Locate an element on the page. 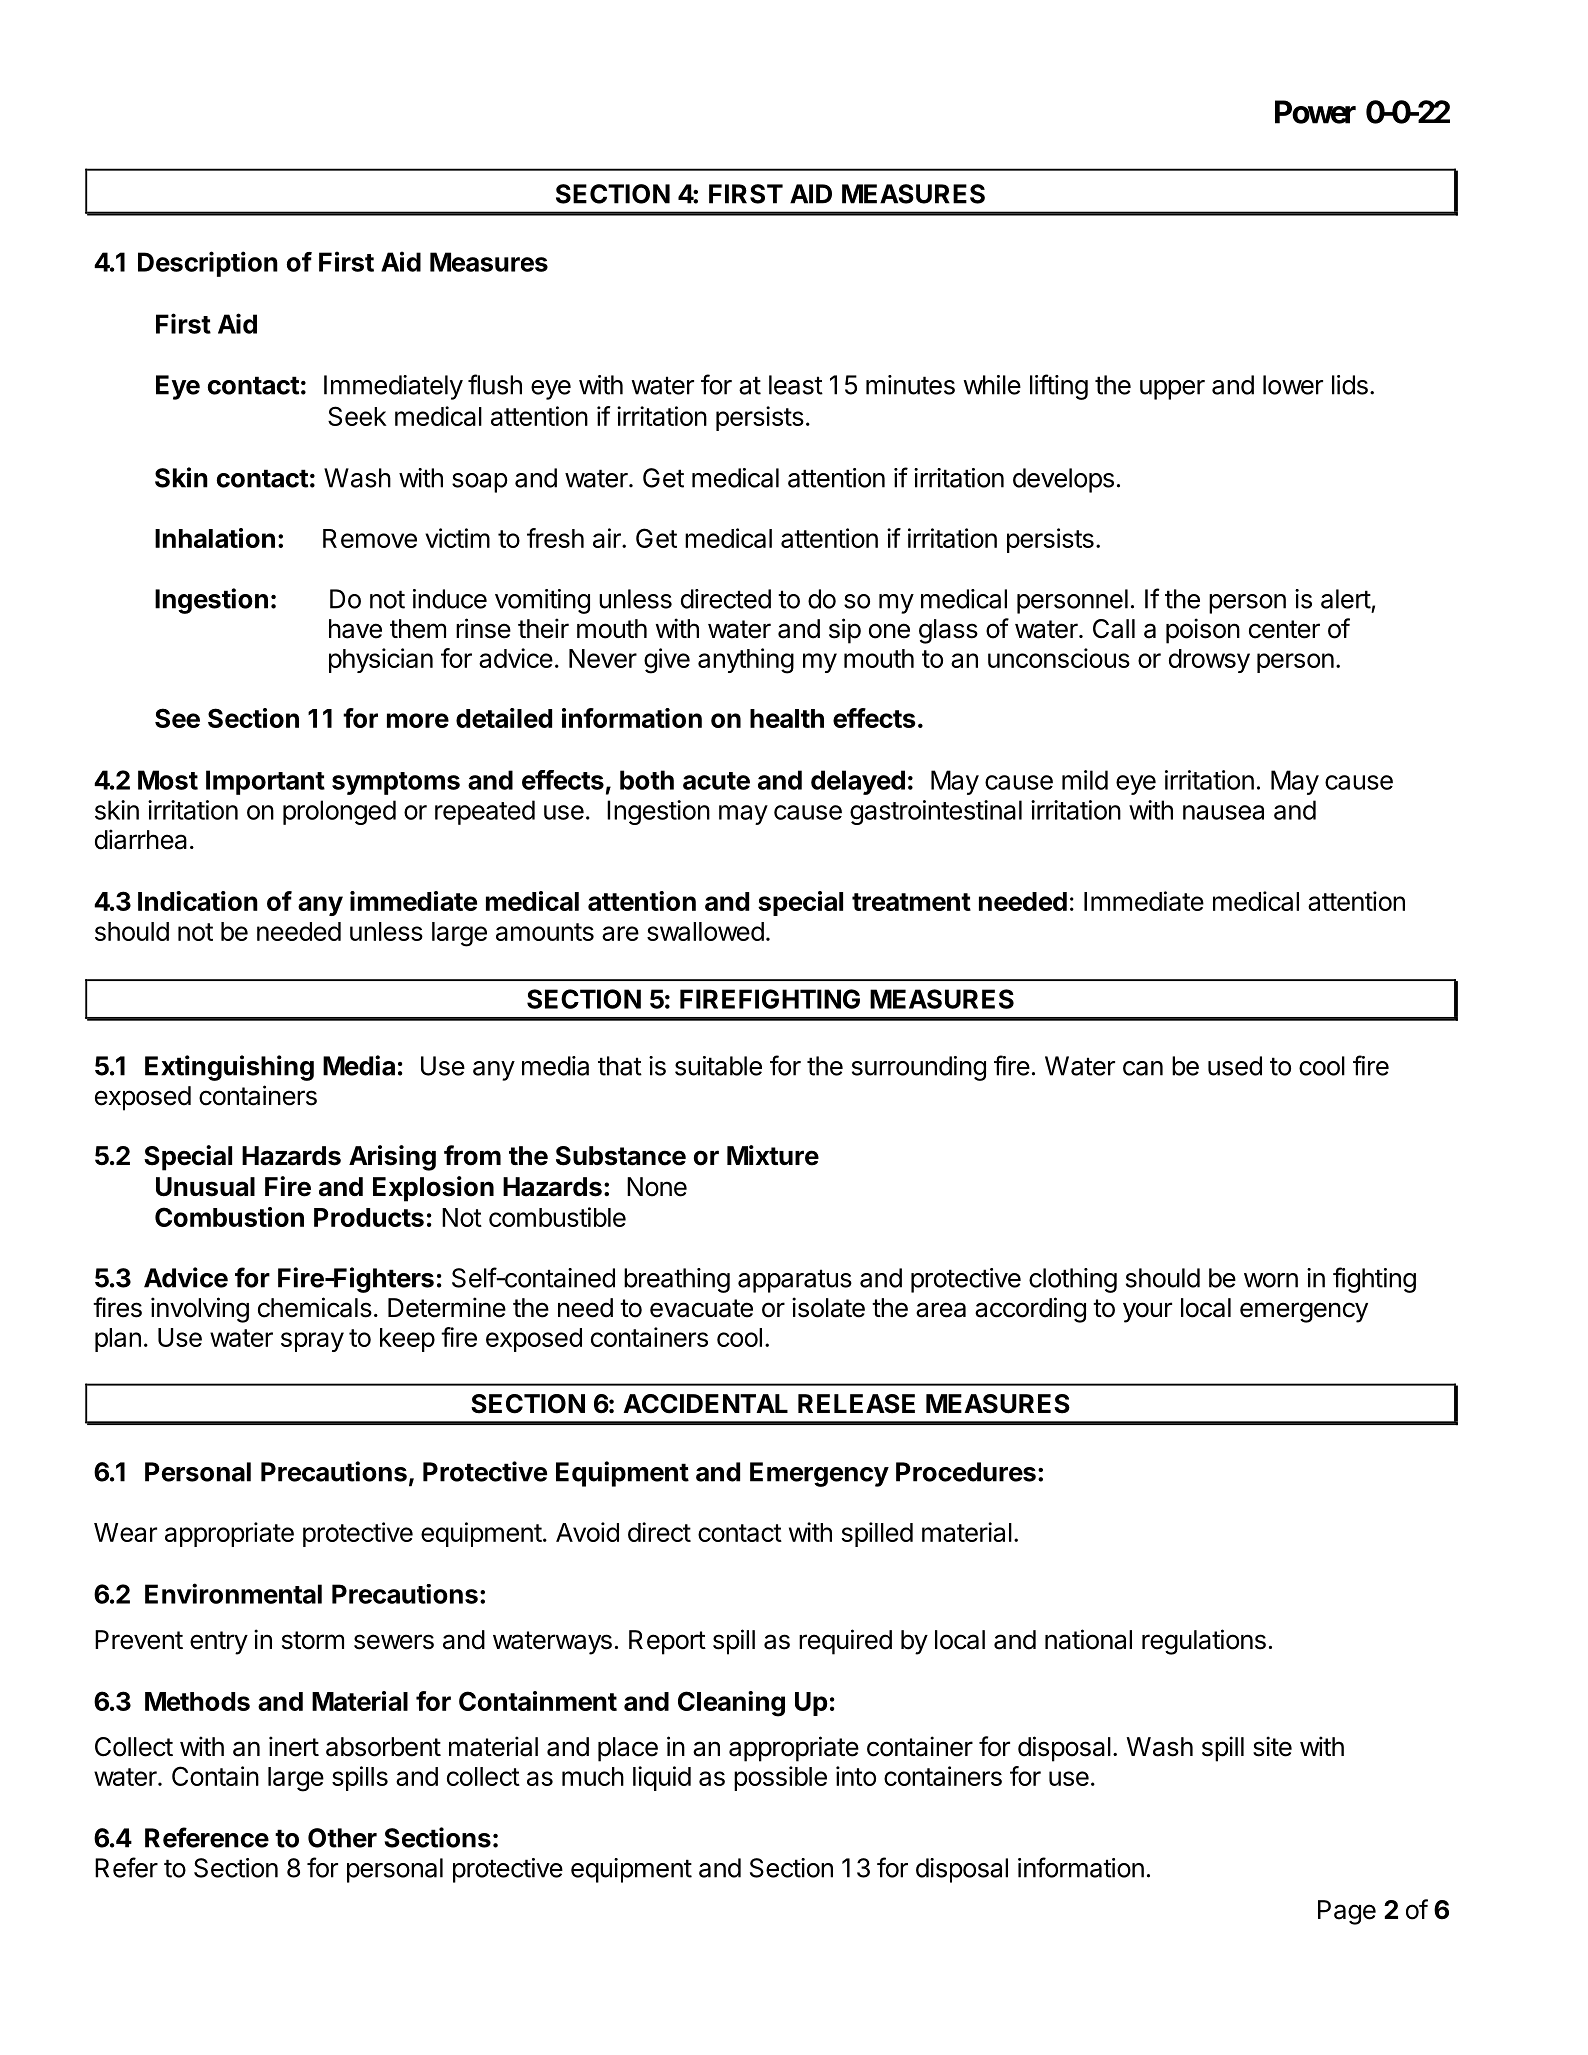 This document has height=2055, width=1588. Other is located at coordinates (342, 1838).
